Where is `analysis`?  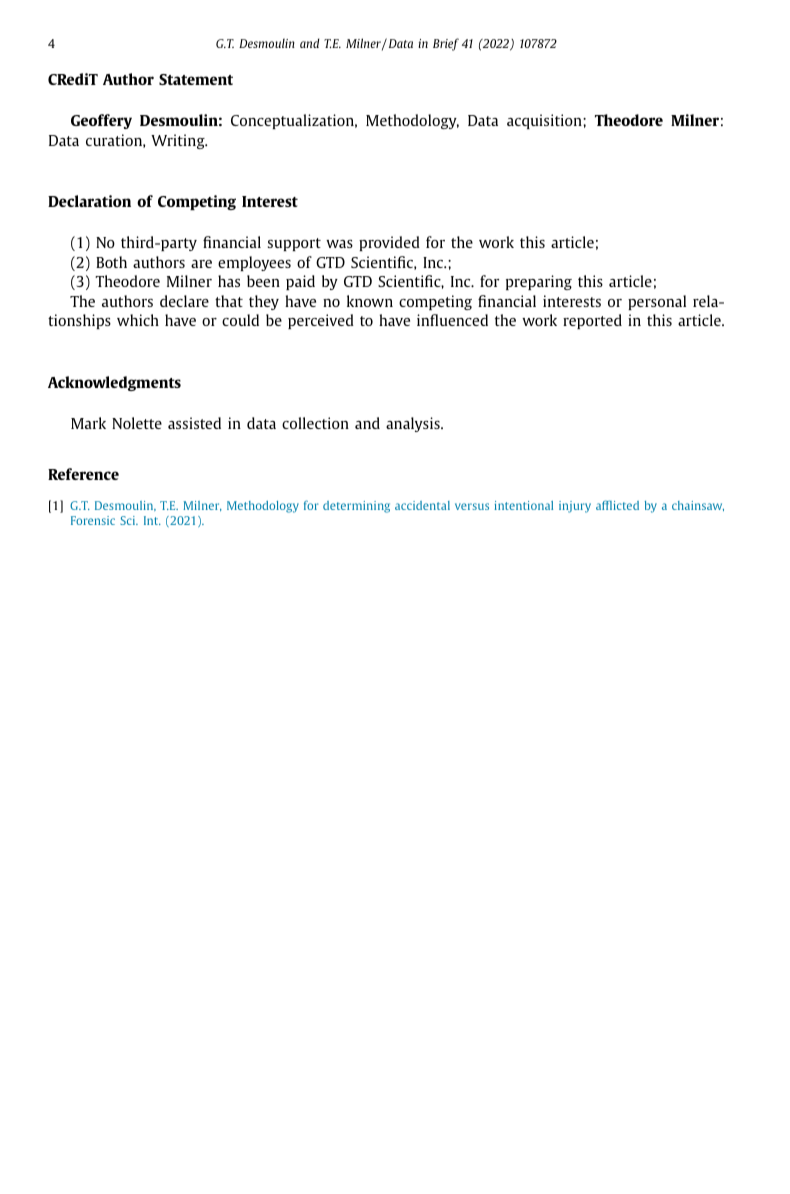
analysis is located at coordinates (414, 424).
